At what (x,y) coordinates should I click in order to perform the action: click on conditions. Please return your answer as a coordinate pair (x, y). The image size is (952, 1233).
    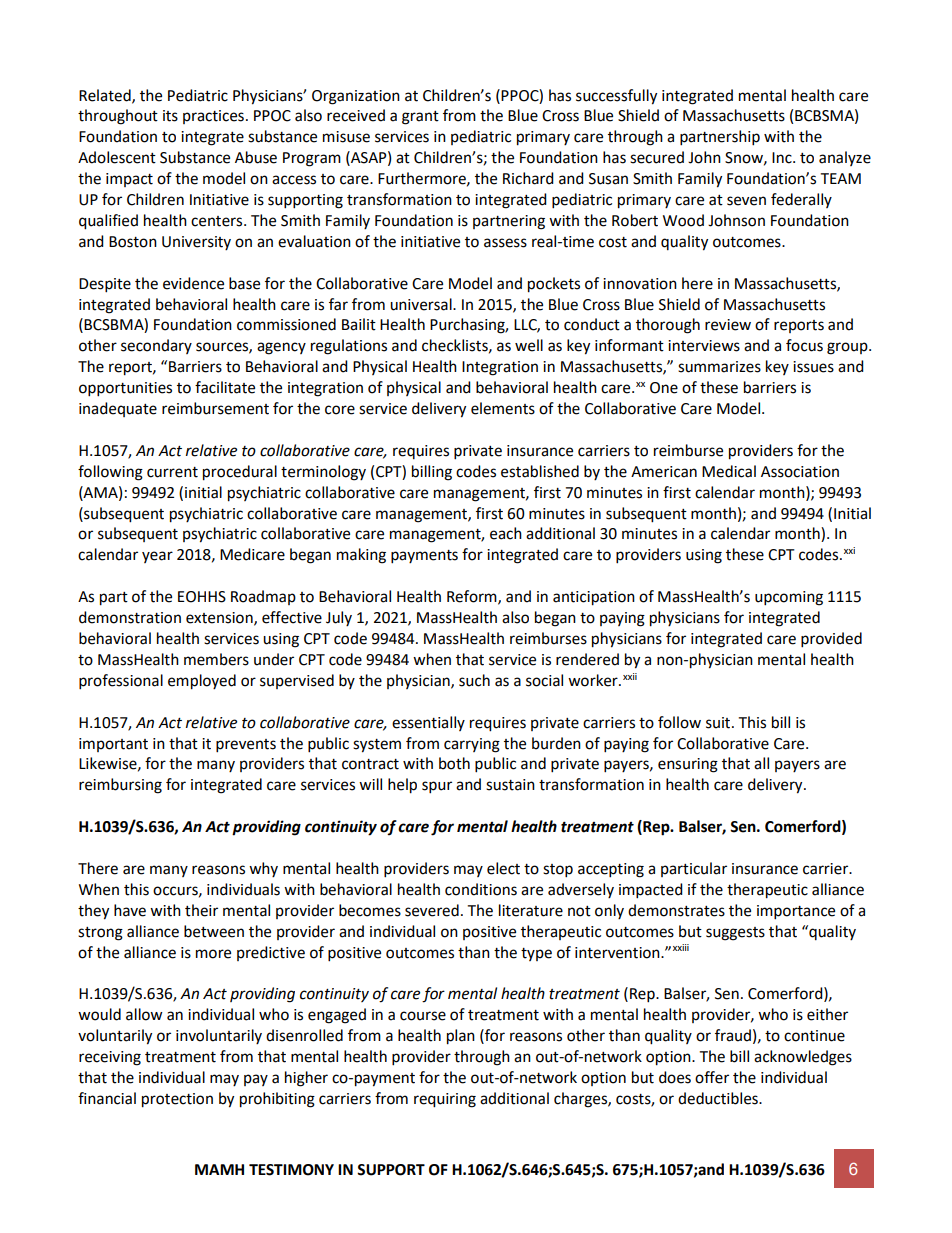
    Looking at the image, I should click on (481, 889).
